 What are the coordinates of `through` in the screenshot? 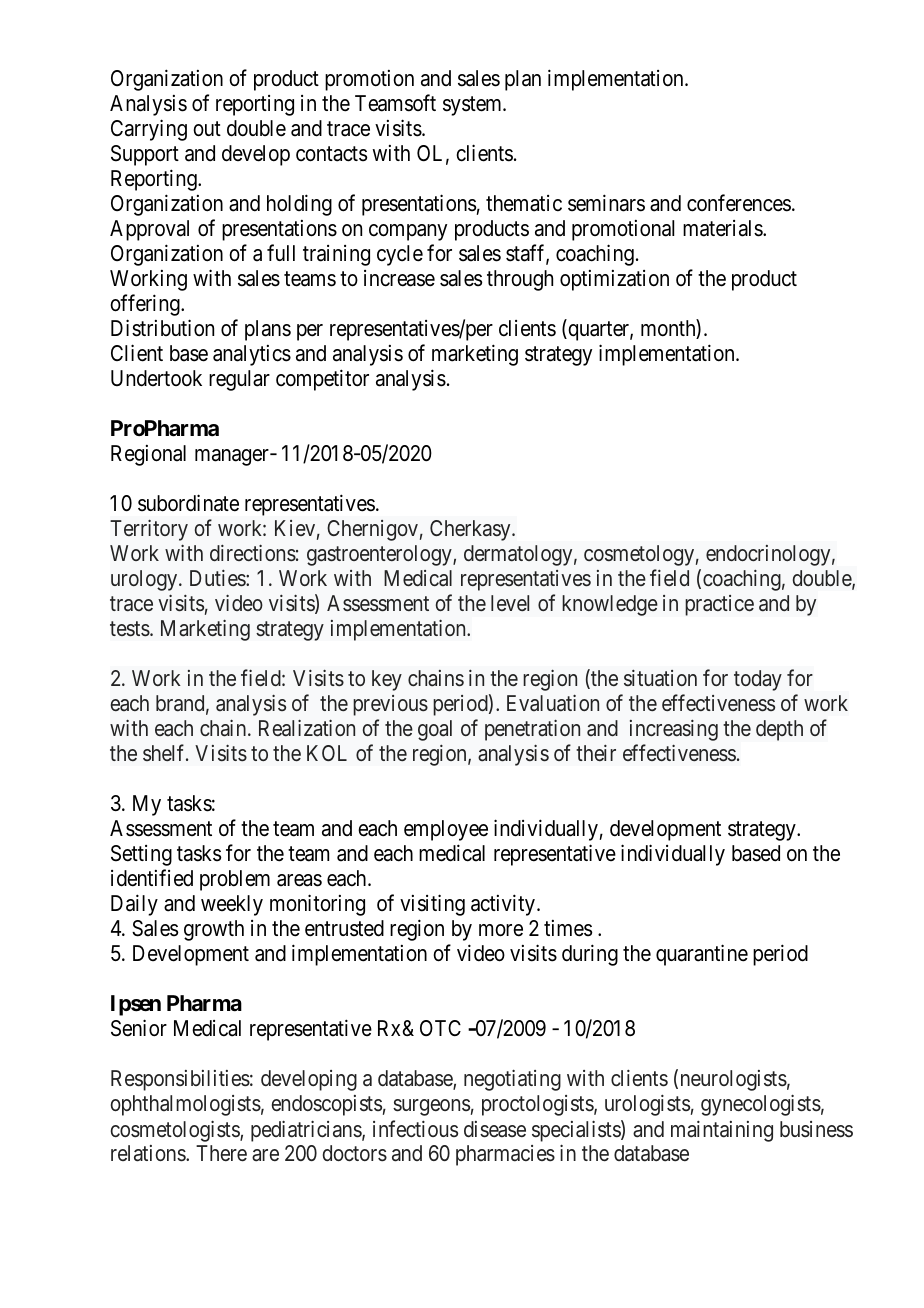 It's located at (520, 280).
